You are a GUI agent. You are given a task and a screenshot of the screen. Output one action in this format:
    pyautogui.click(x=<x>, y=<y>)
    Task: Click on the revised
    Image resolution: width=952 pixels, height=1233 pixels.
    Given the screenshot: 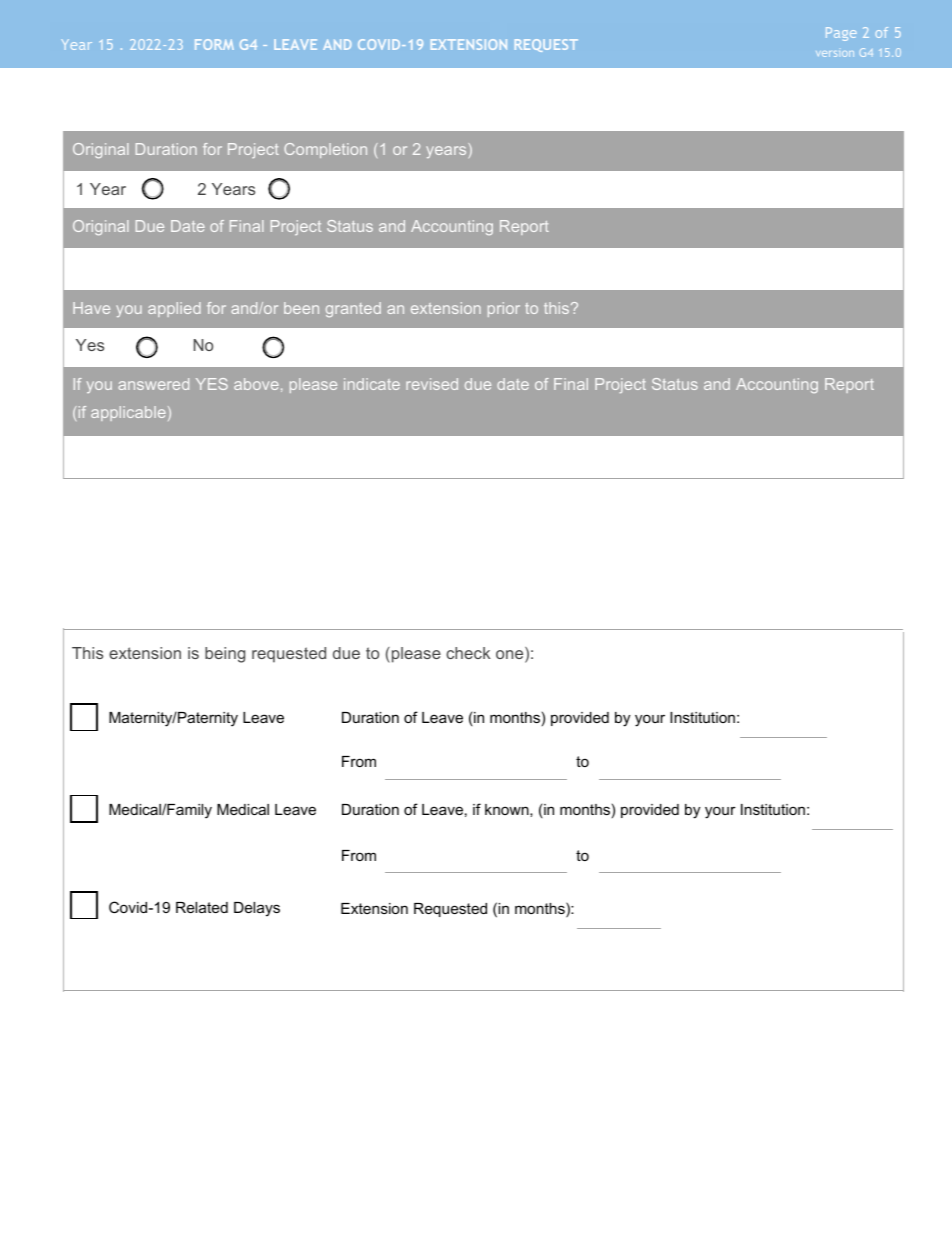 What is the action you would take?
    pyautogui.click(x=432, y=384)
